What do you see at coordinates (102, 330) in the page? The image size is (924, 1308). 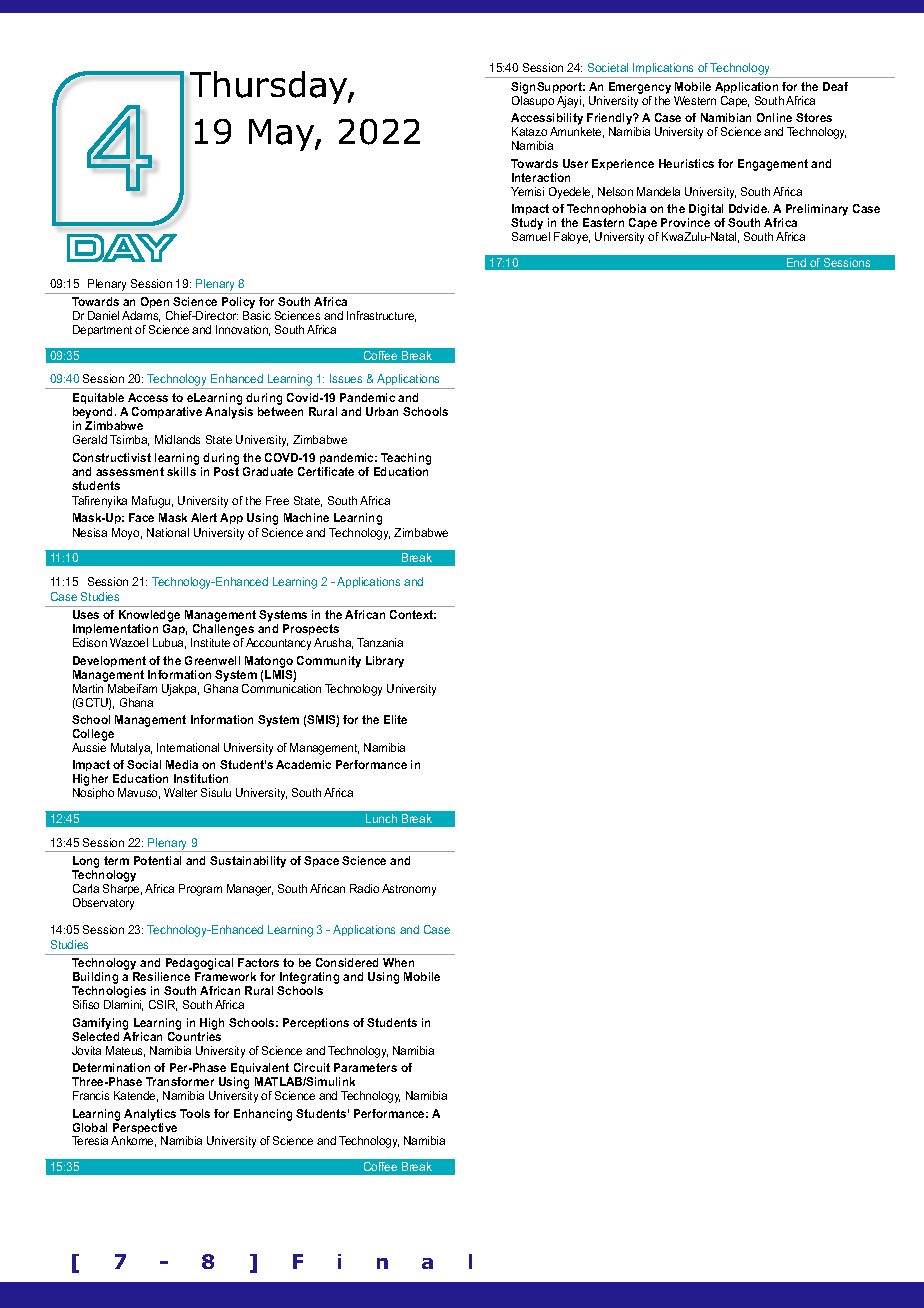 I see `Department` at bounding box center [102, 330].
